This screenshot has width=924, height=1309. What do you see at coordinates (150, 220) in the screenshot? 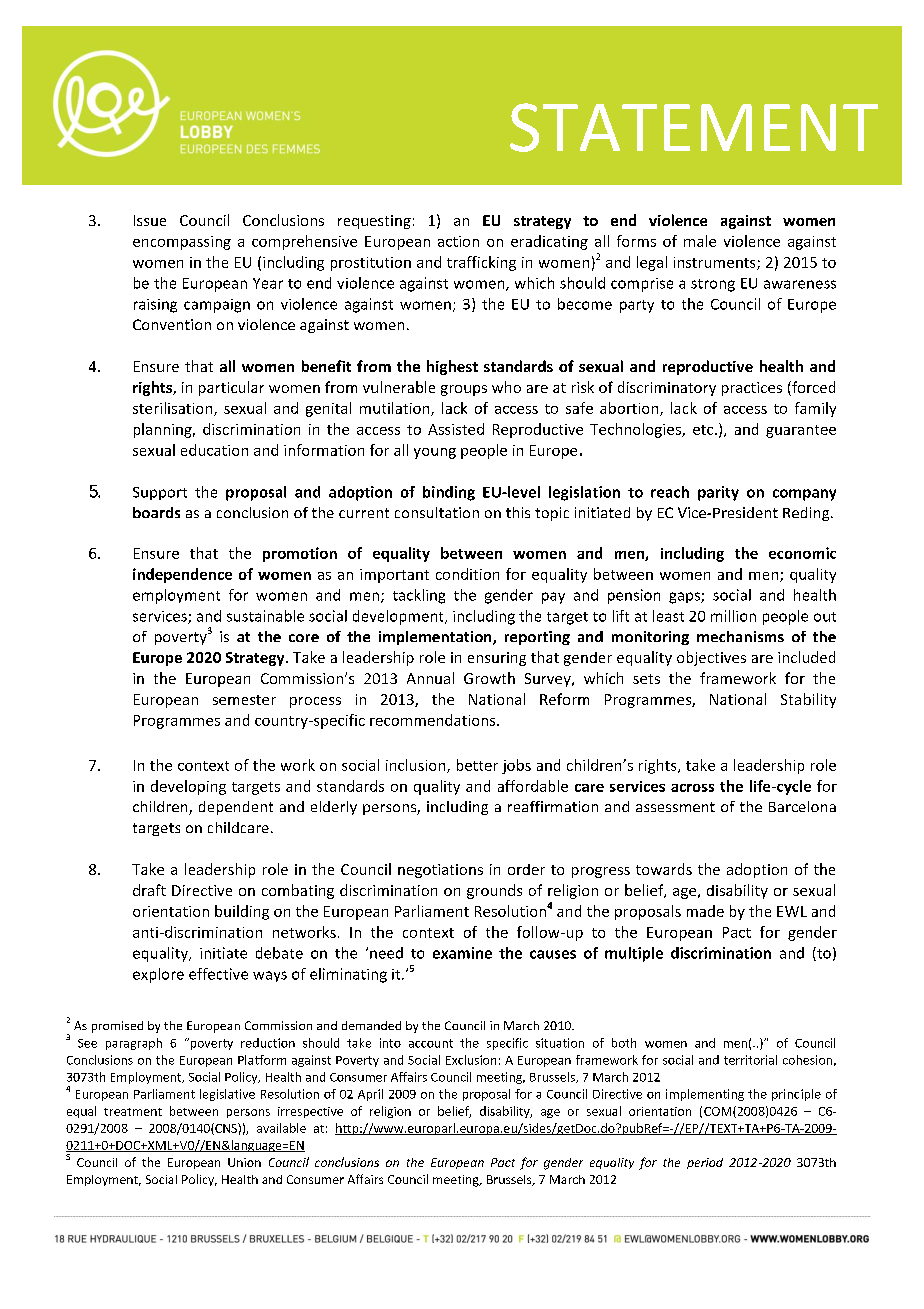
I see `Issue` at bounding box center [150, 220].
